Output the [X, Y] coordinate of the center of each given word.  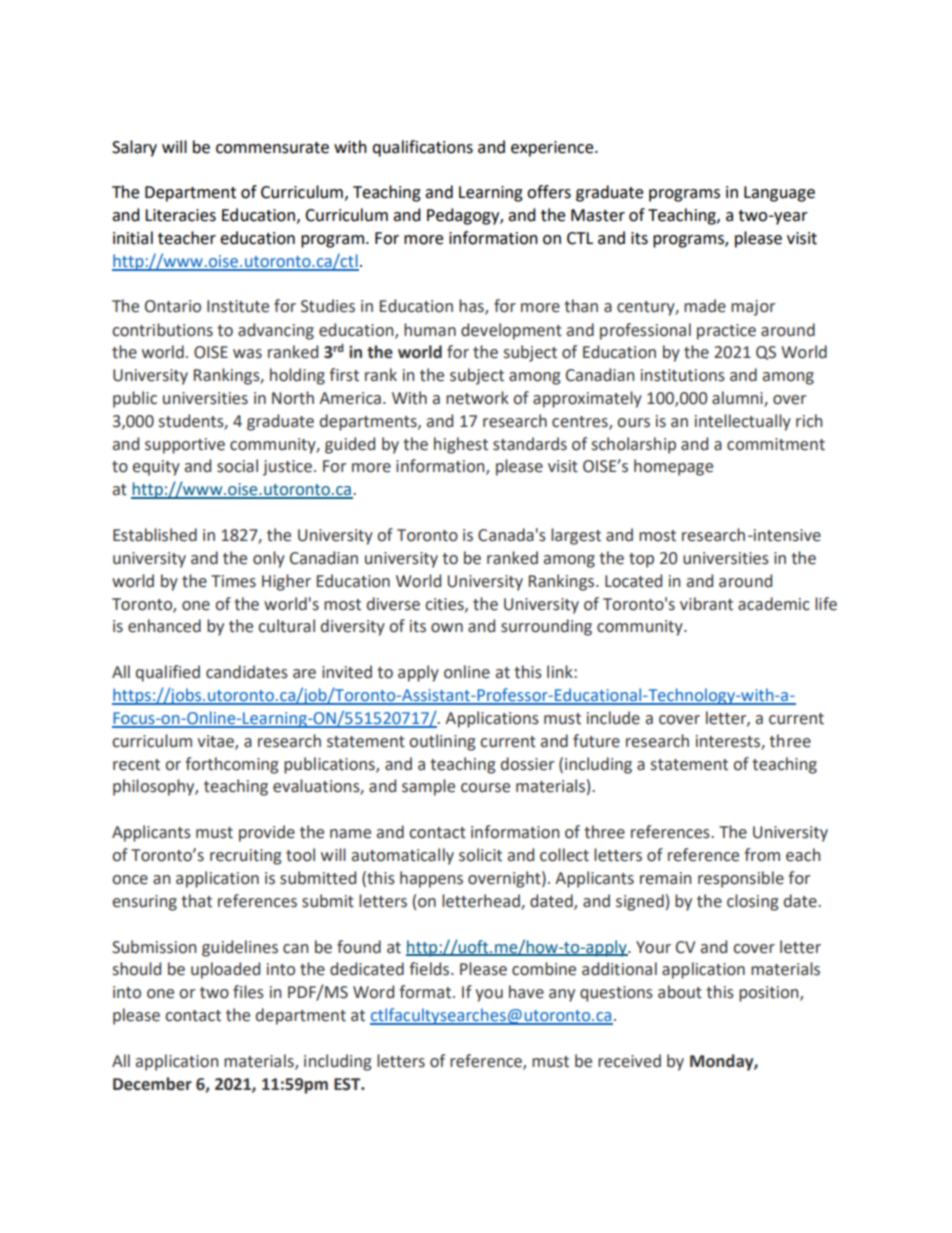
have [526, 992]
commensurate [272, 148]
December [152, 1084]
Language [779, 194]
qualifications [422, 148]
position [770, 994]
